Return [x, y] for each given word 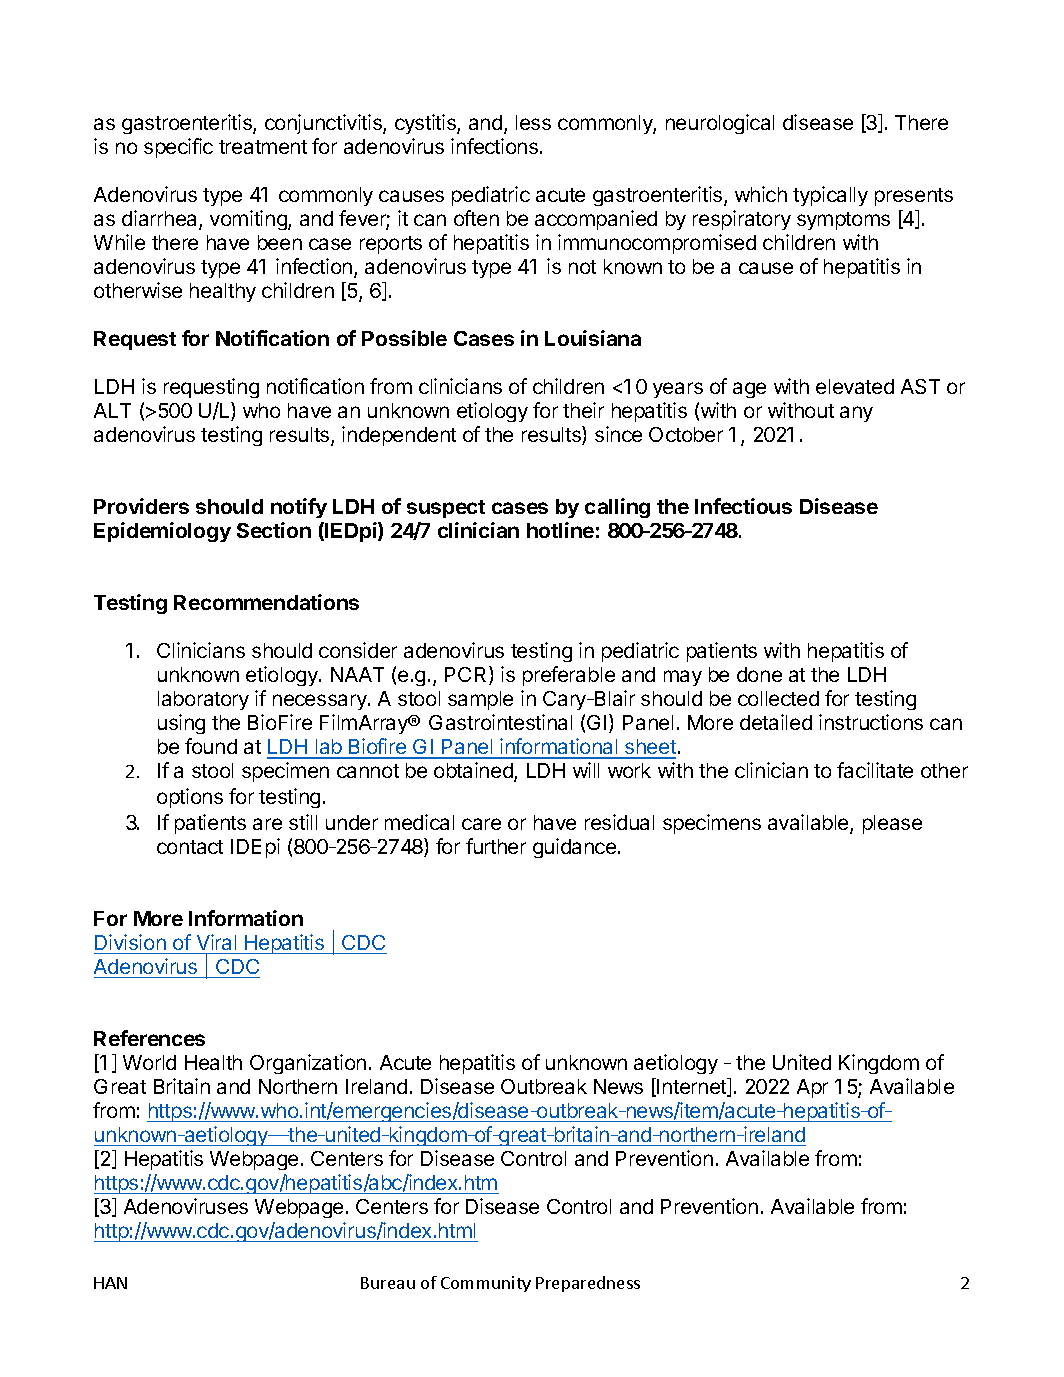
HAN [110, 1283]
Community [486, 1284]
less [533, 122]
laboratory [203, 700]
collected [778, 698]
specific [178, 148]
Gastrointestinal [500, 722]
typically [830, 196]
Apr [812, 1088]
